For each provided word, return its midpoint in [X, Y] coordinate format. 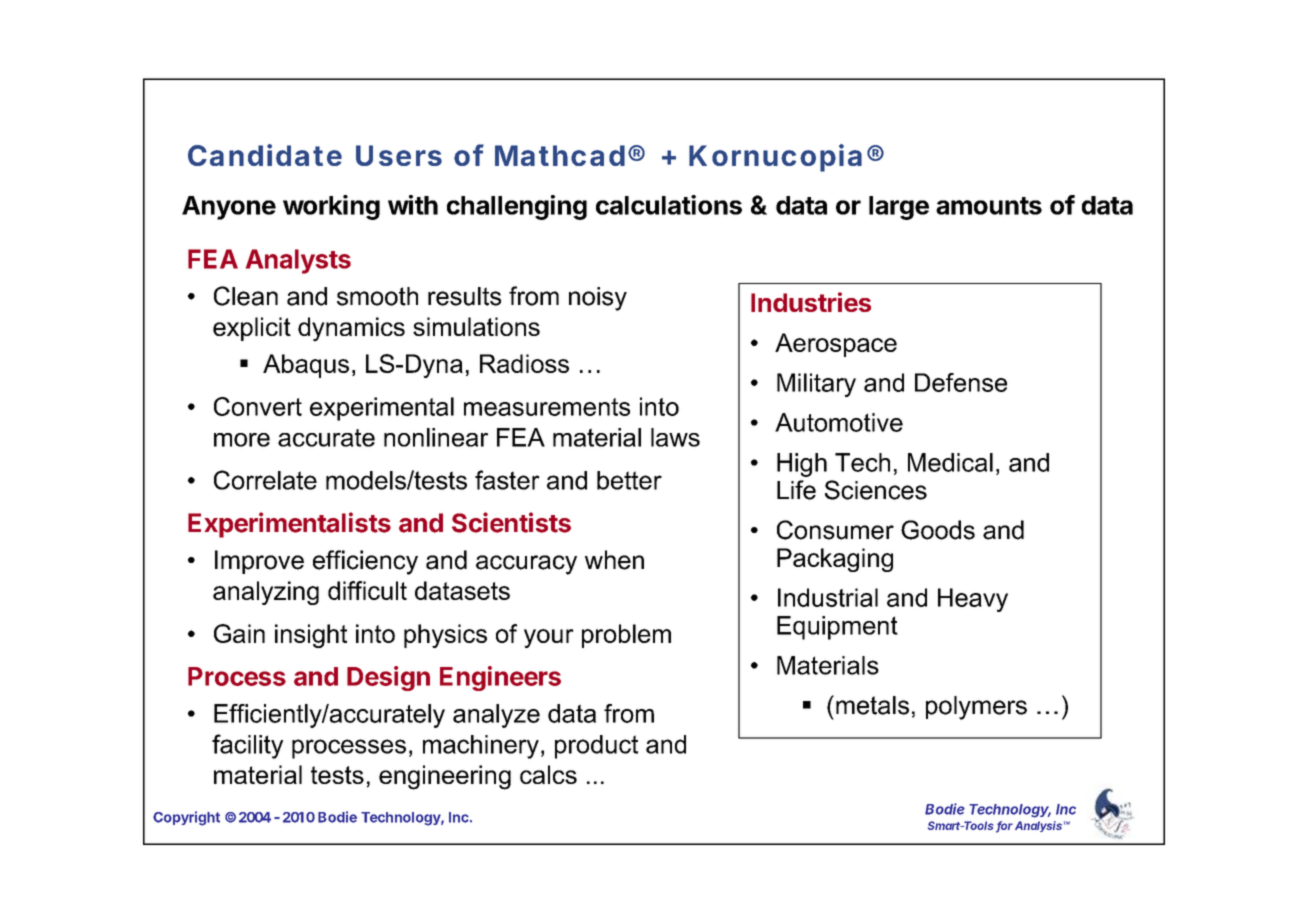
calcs [548, 774]
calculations [669, 205]
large [899, 208]
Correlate [265, 480]
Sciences [876, 490]
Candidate [265, 155]
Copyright [186, 818]
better [629, 480]
